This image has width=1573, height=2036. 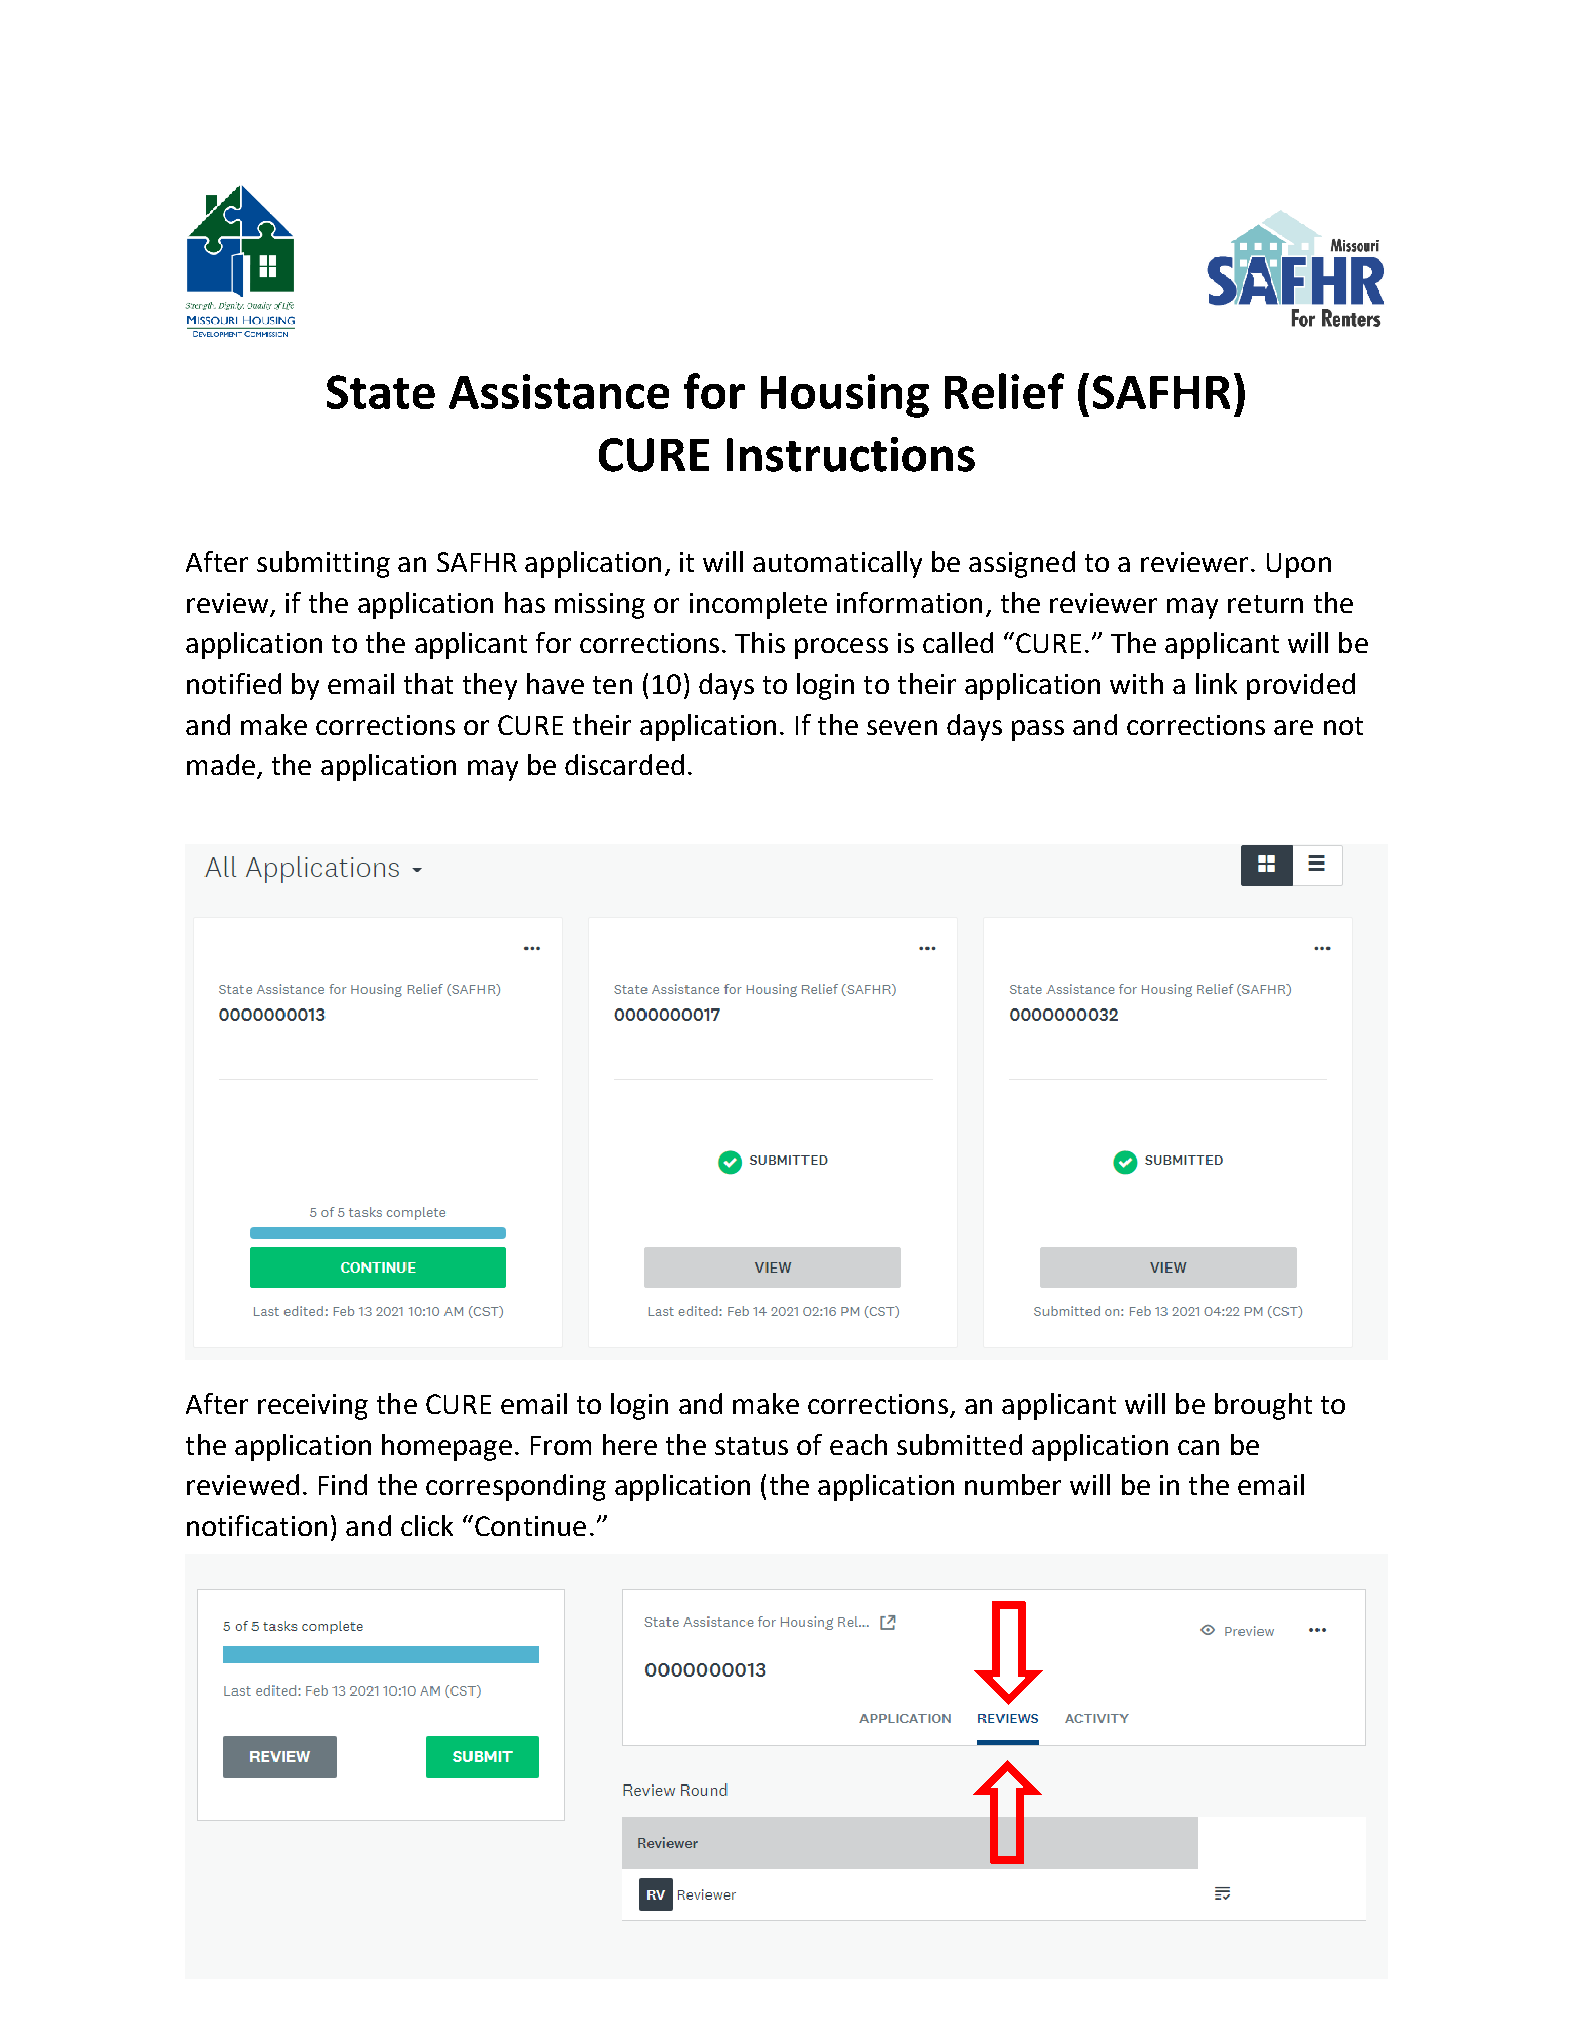 I want to click on made, so click(x=221, y=764).
